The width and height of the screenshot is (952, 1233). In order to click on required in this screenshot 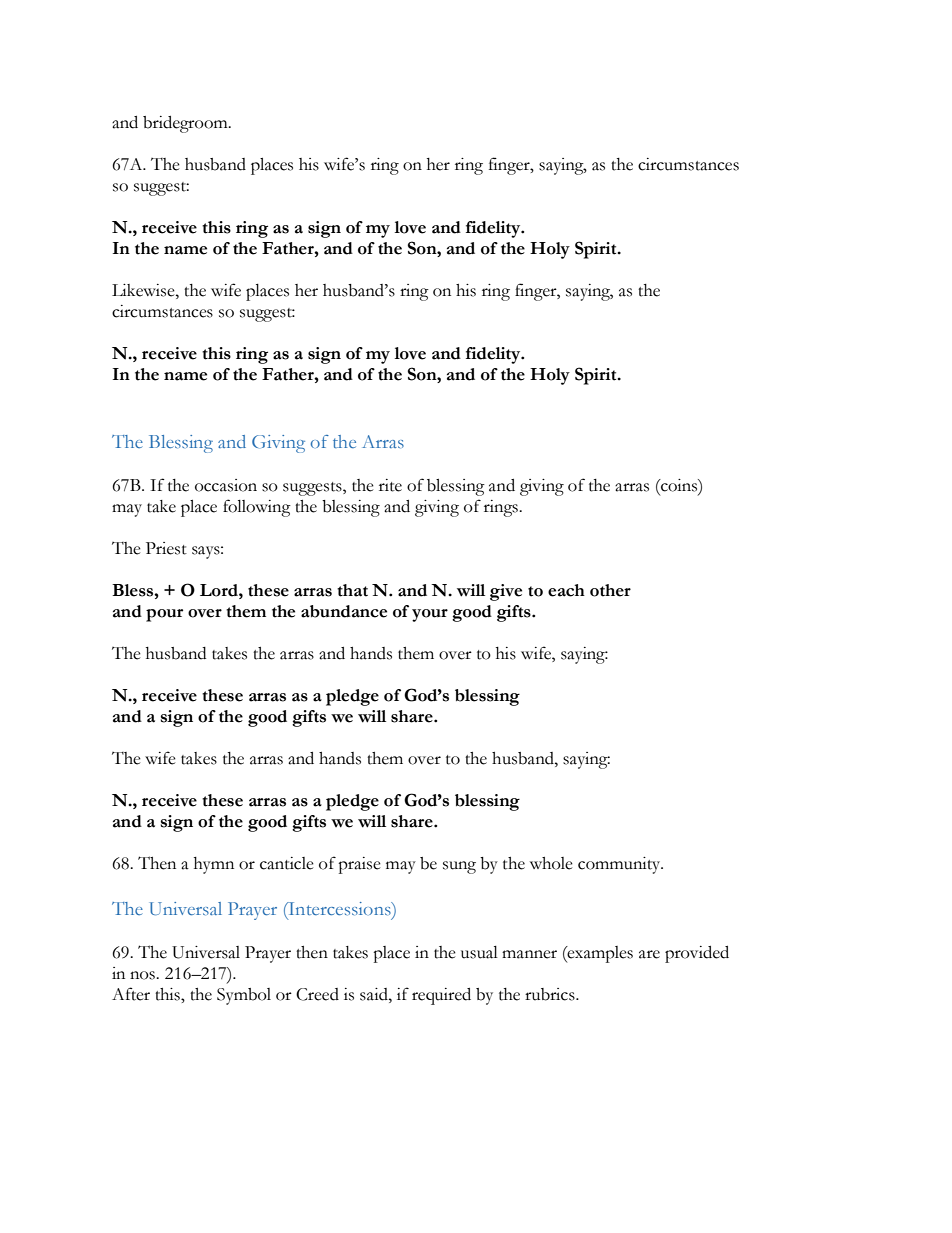, I will do `click(441, 996)`.
